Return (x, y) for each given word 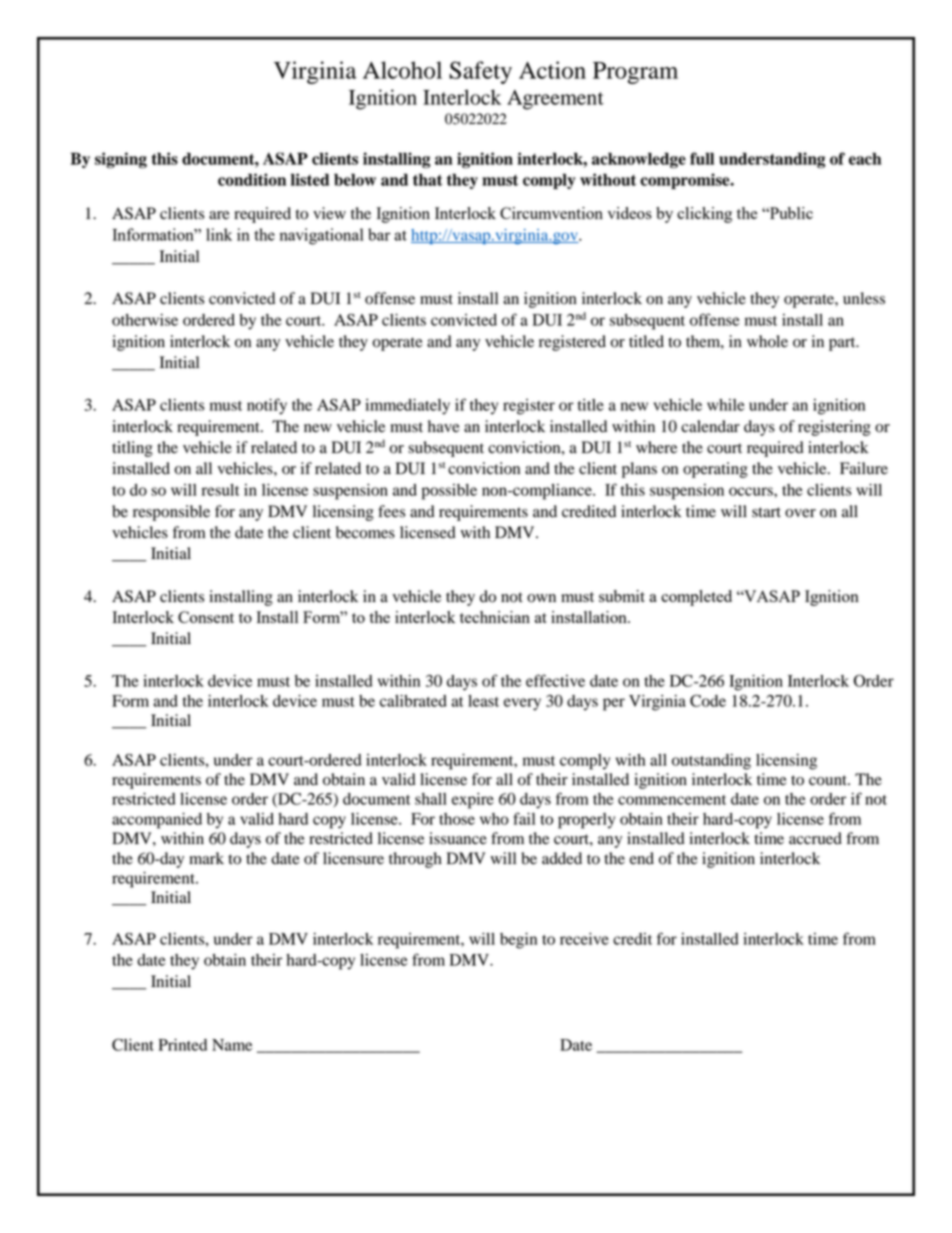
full (702, 158)
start (766, 512)
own (541, 598)
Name (232, 1045)
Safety (480, 72)
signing (121, 160)
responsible (171, 513)
